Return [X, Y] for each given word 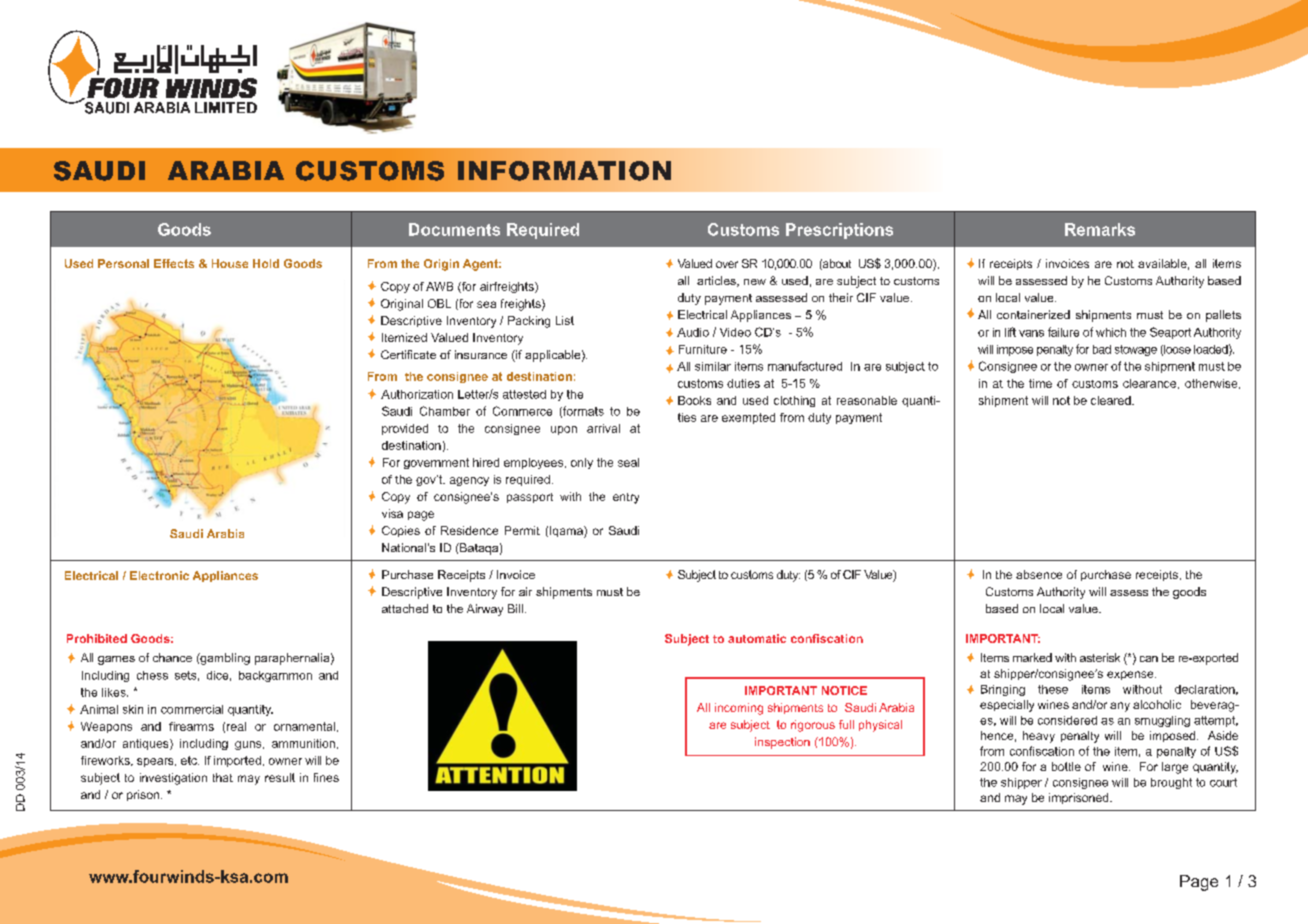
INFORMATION [564, 171]
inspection [782, 743]
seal [628, 462]
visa [392, 513]
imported [237, 761]
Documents [454, 229]
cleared [1112, 400]
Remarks [1100, 229]
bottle [1066, 766]
